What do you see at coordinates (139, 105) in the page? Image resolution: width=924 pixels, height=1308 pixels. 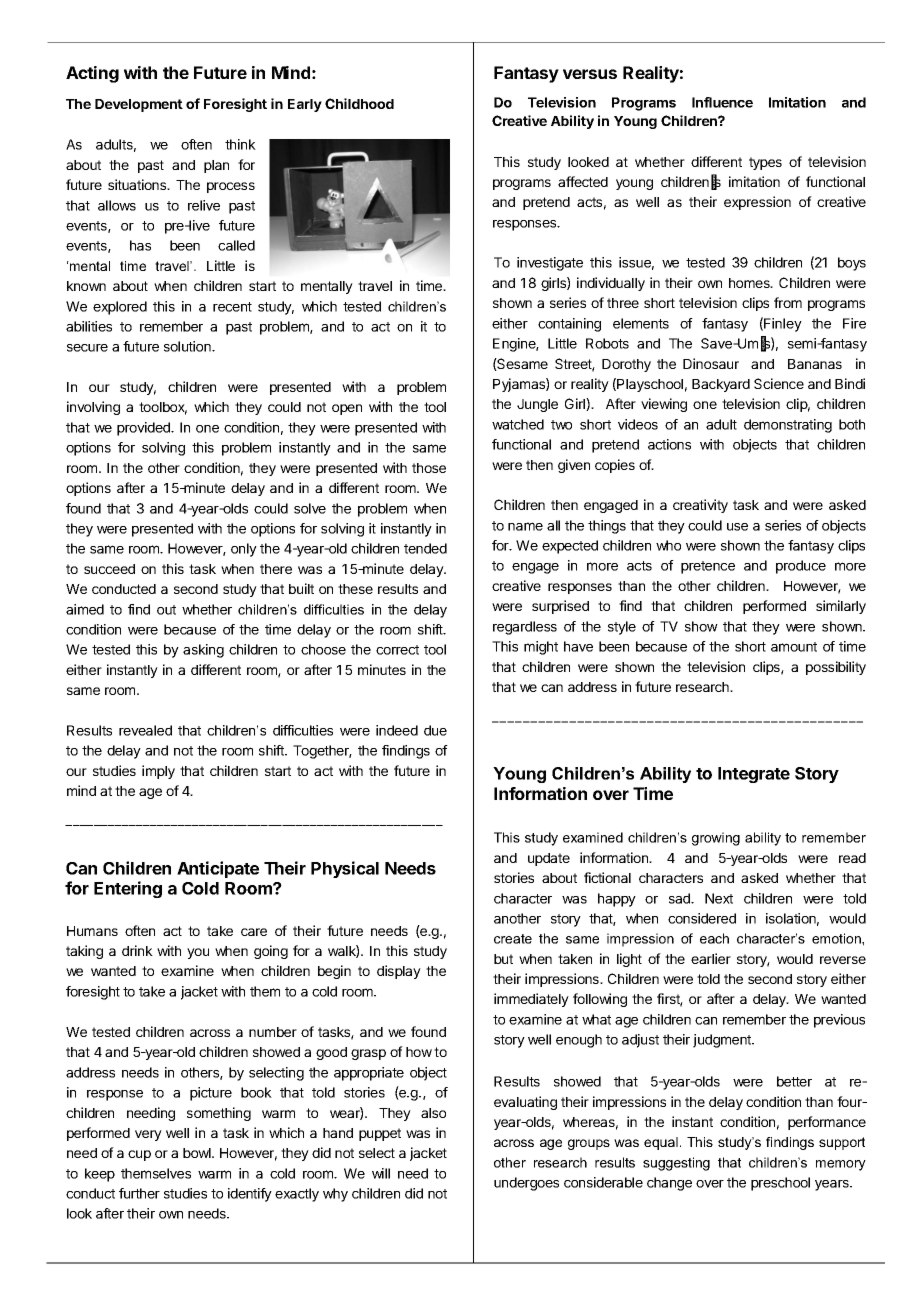 I see `Development` at bounding box center [139, 105].
